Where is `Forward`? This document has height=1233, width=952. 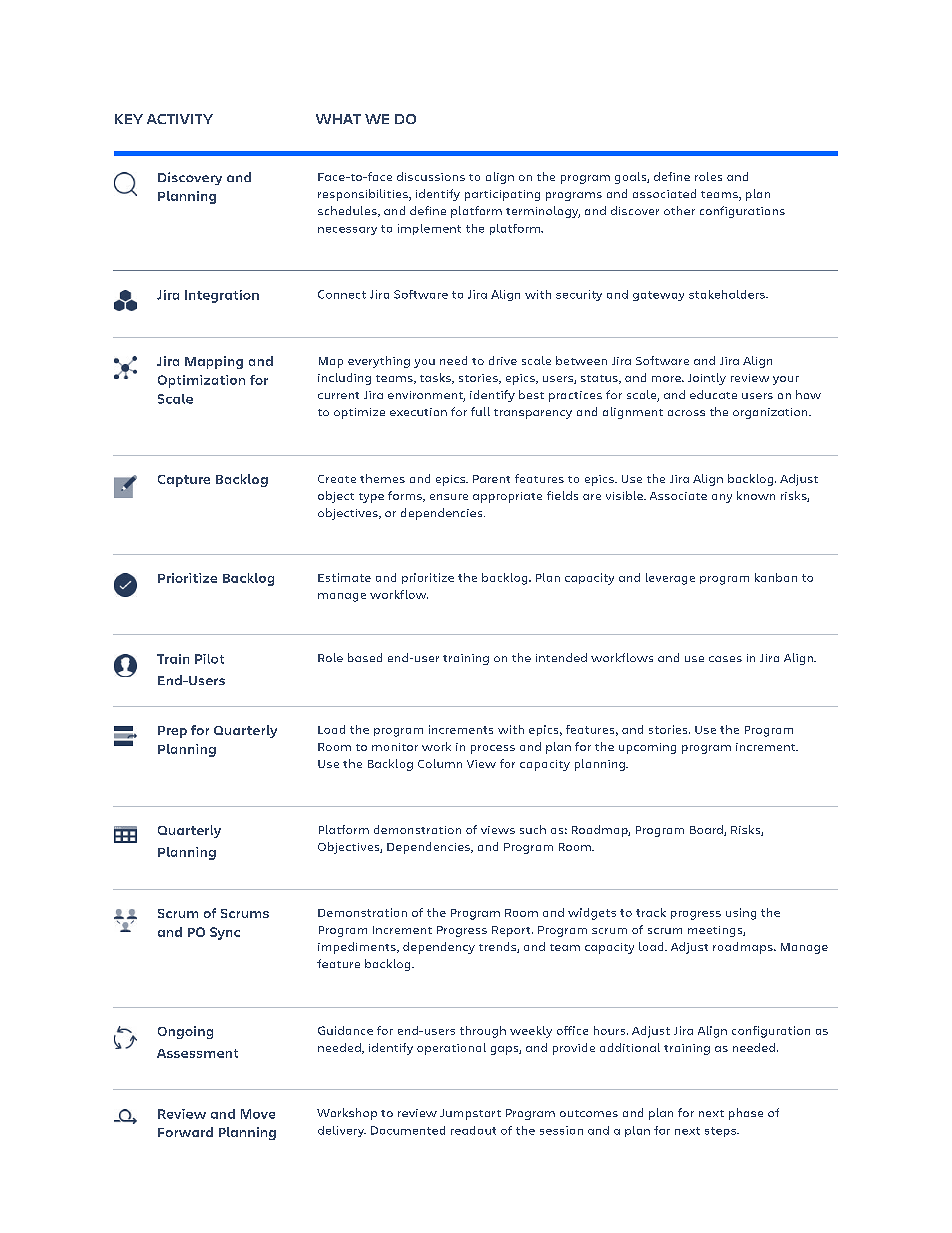
Forward is located at coordinates (185, 1132).
